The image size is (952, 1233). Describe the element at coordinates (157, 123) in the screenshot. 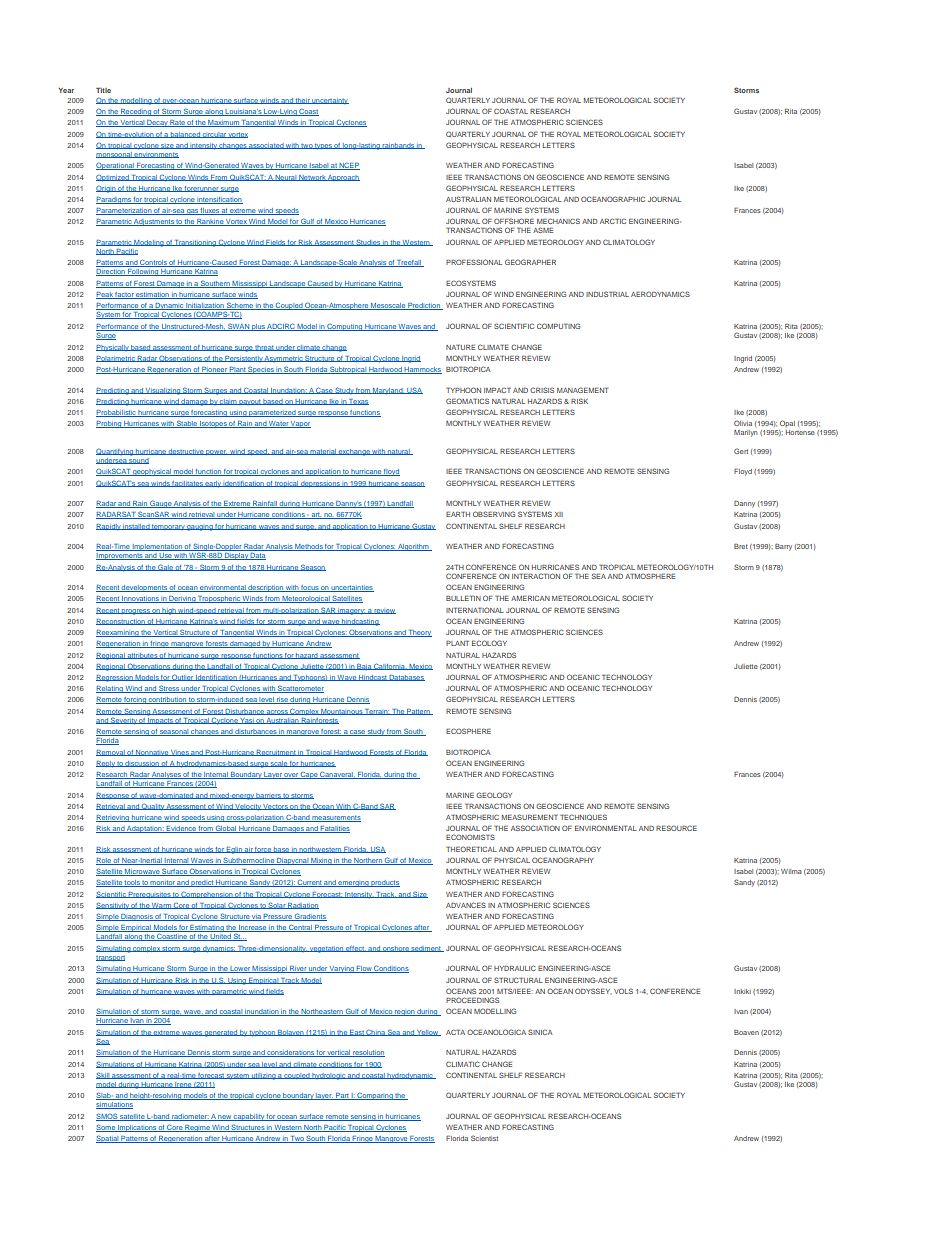

I see `Decay` at that location.
